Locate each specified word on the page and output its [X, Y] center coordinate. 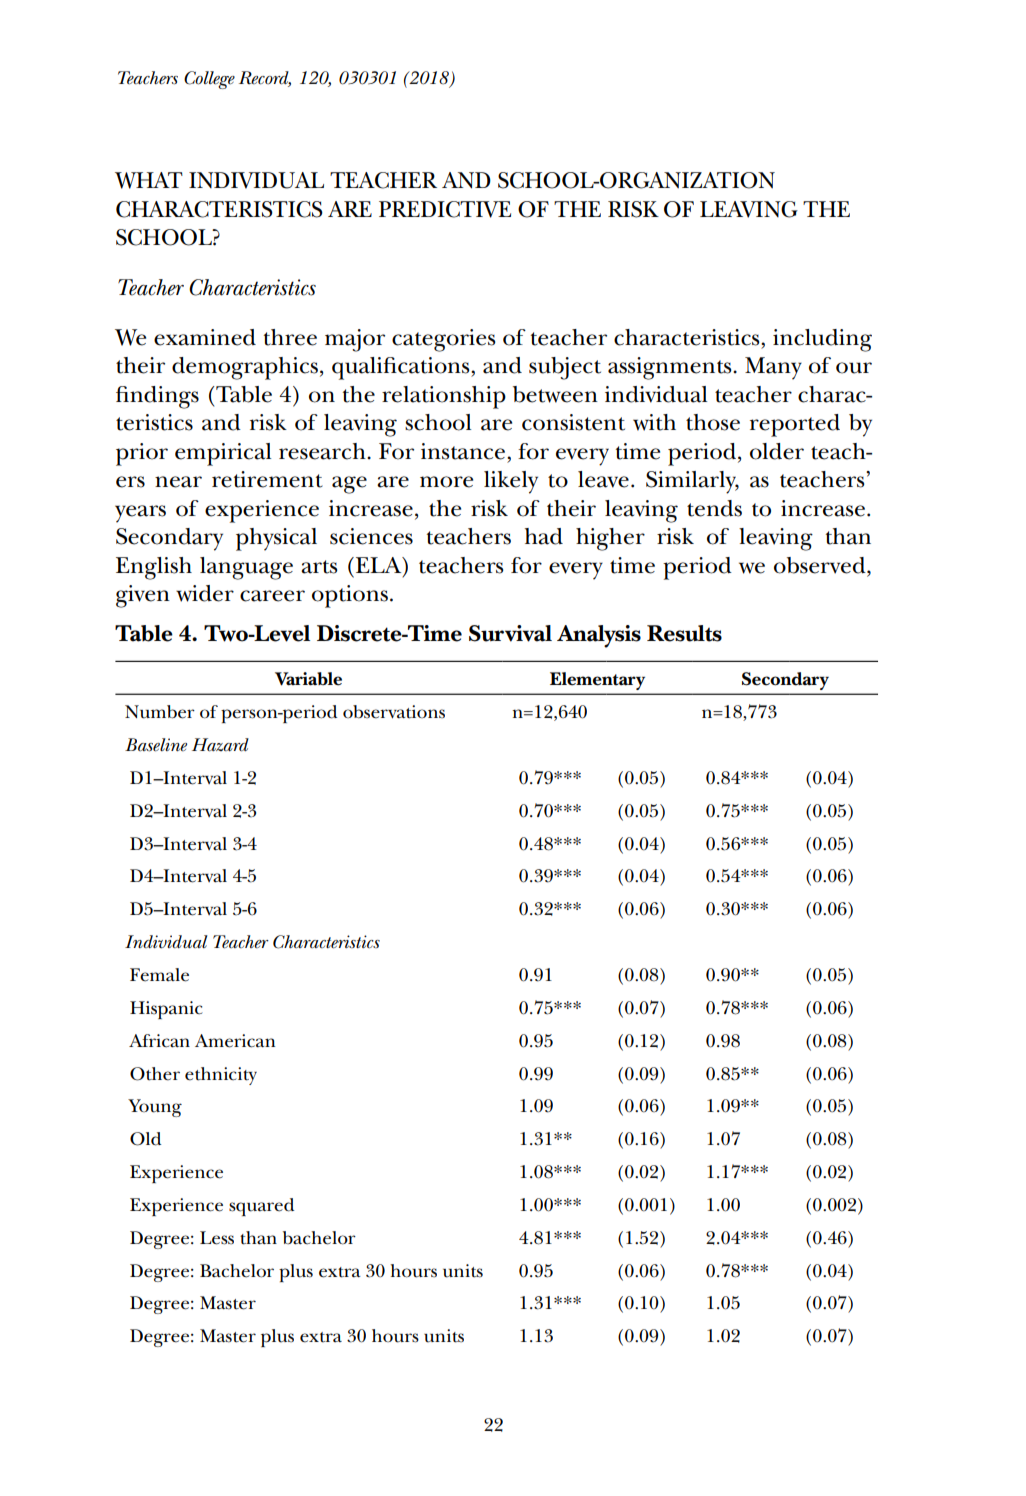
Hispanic [166, 1010]
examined [205, 337]
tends [714, 508]
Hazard [220, 745]
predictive [445, 209]
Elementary [597, 681]
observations [394, 712]
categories [444, 340]
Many [773, 368]
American [235, 1041]
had [544, 536]
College [209, 80]
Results [684, 633]
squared [261, 1207]
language [246, 568]
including [822, 340]
